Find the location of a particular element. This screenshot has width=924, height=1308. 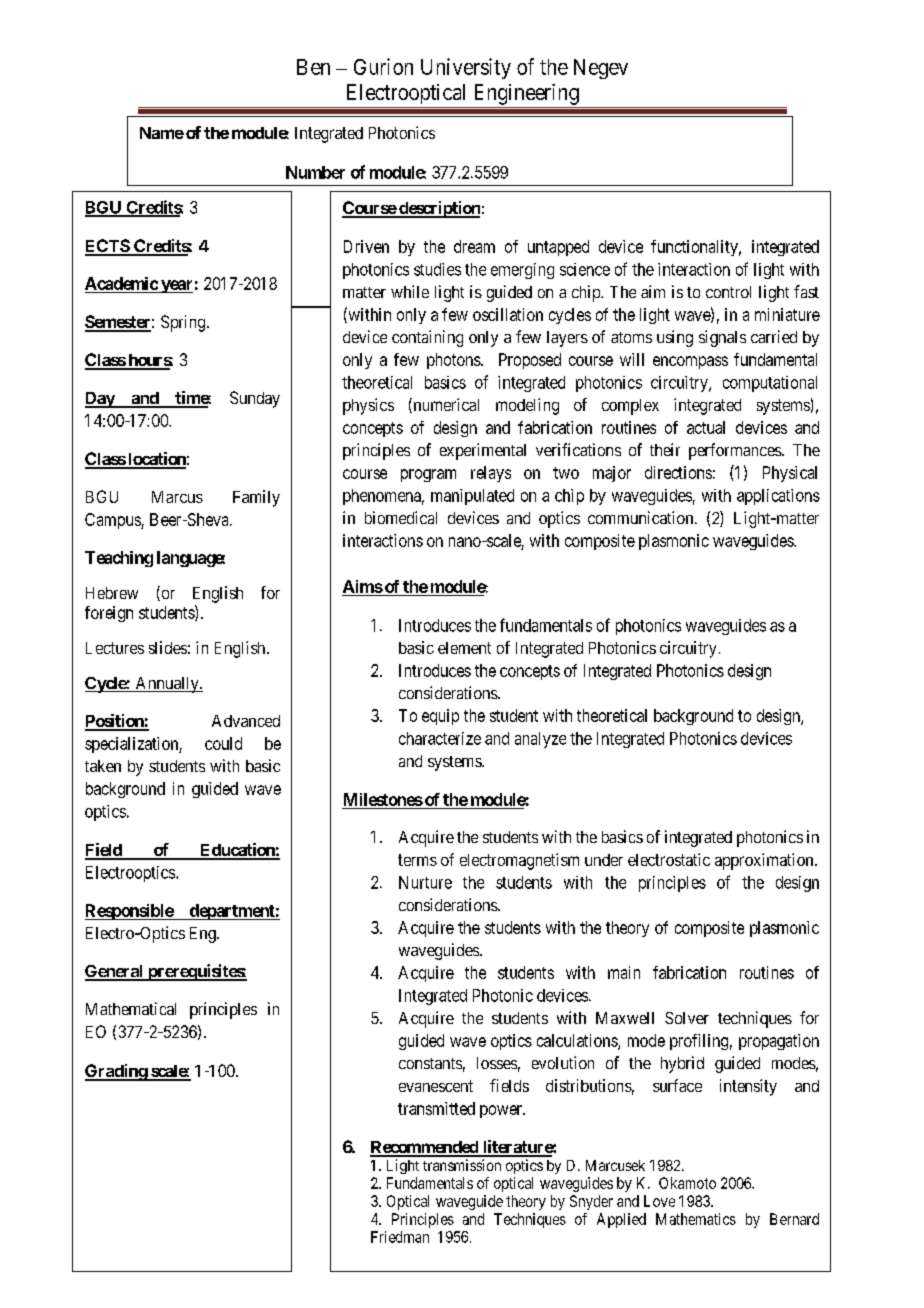

slides is located at coordinates (168, 647).
